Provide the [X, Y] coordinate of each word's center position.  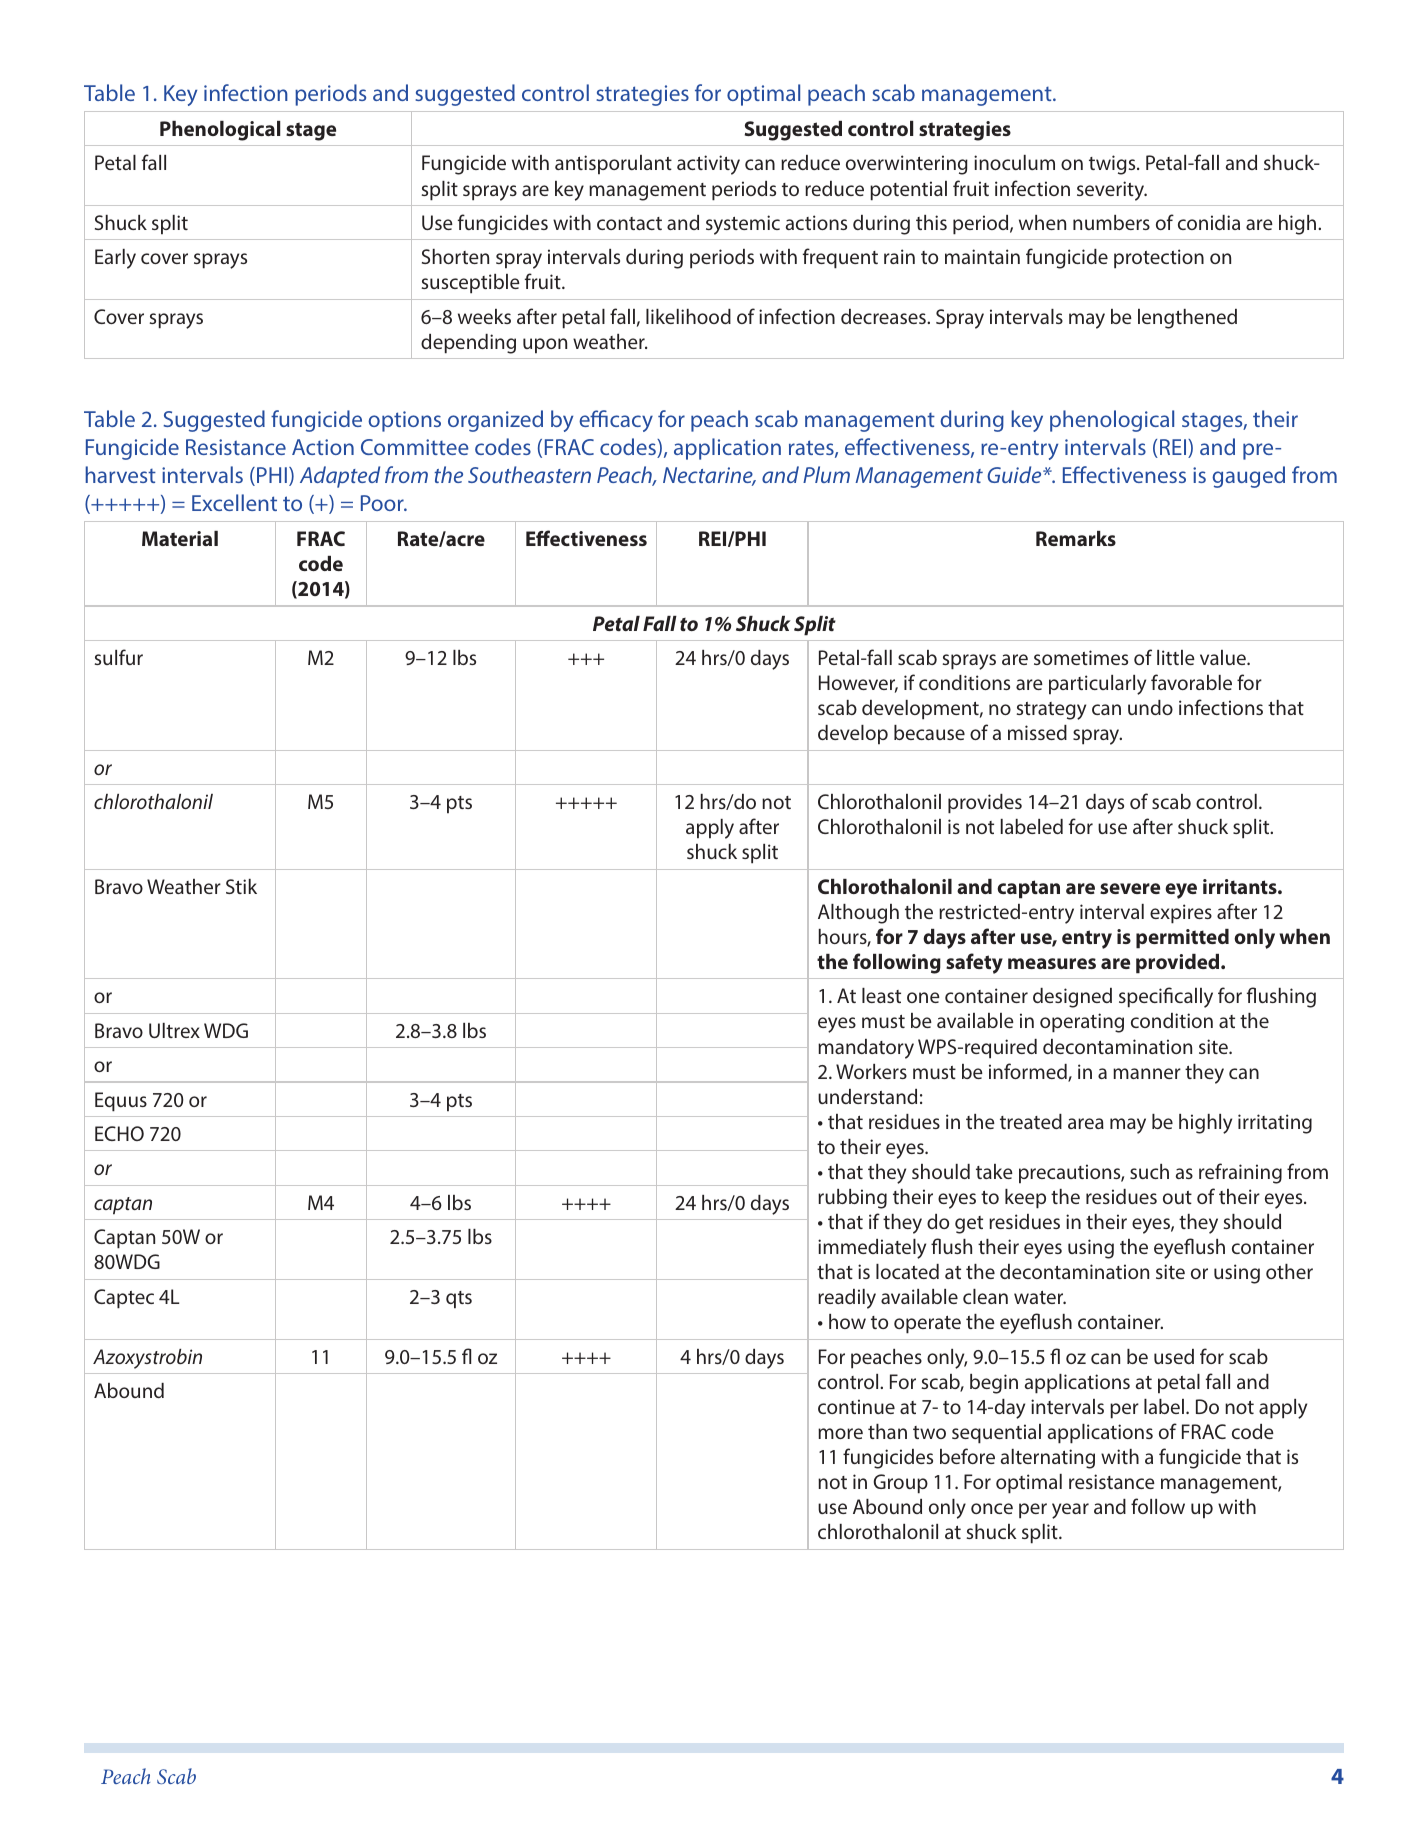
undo [1150, 707]
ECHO [119, 1133]
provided [1179, 964]
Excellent [234, 502]
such [1149, 1171]
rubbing [852, 1199]
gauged [1248, 477]
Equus [121, 1102]
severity [1112, 191]
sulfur [119, 657]
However [858, 684]
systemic [743, 225]
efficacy [616, 421]
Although [858, 914]
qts [459, 1300]
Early [115, 259]
